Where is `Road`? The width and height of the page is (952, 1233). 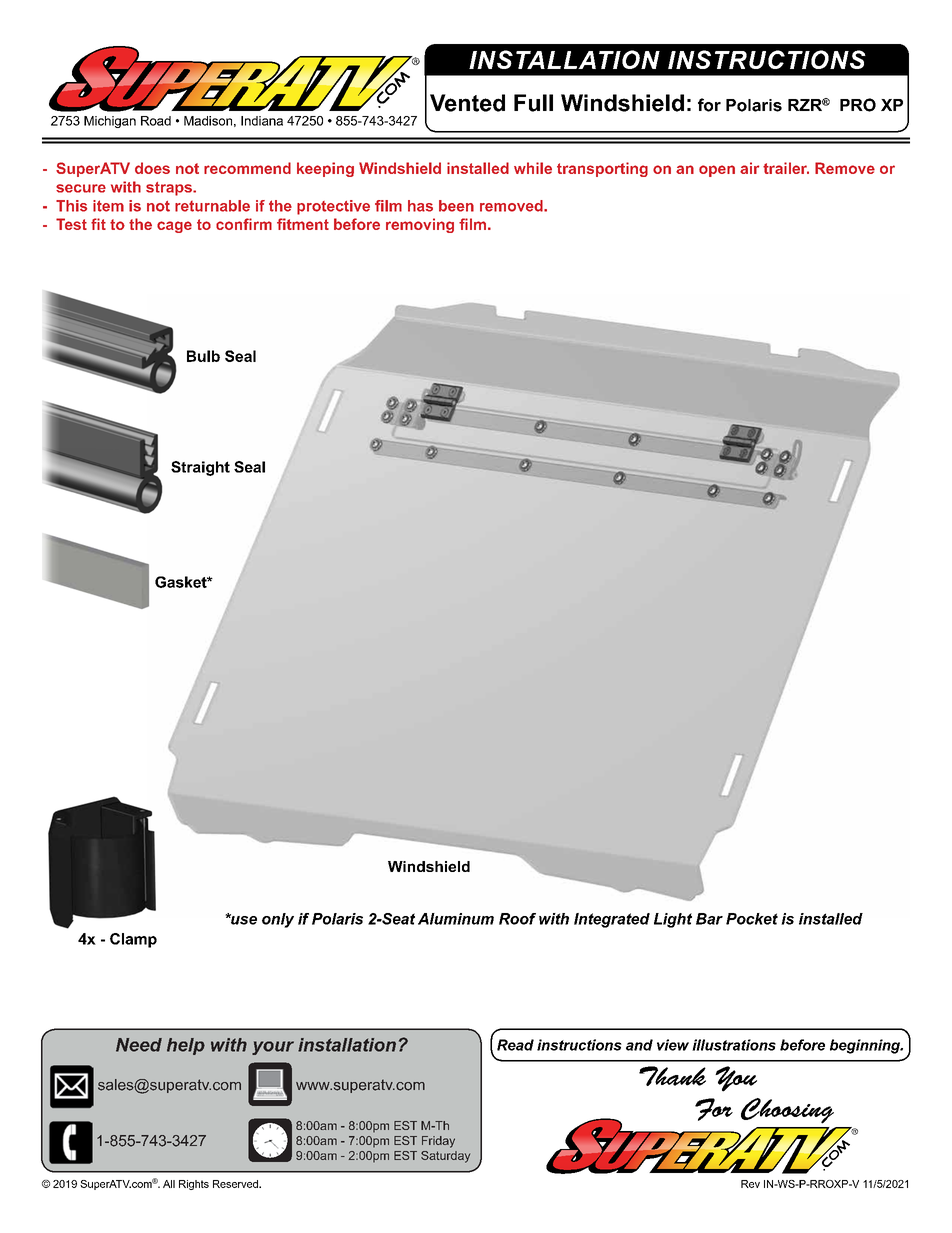
Road is located at coordinates (156, 121).
